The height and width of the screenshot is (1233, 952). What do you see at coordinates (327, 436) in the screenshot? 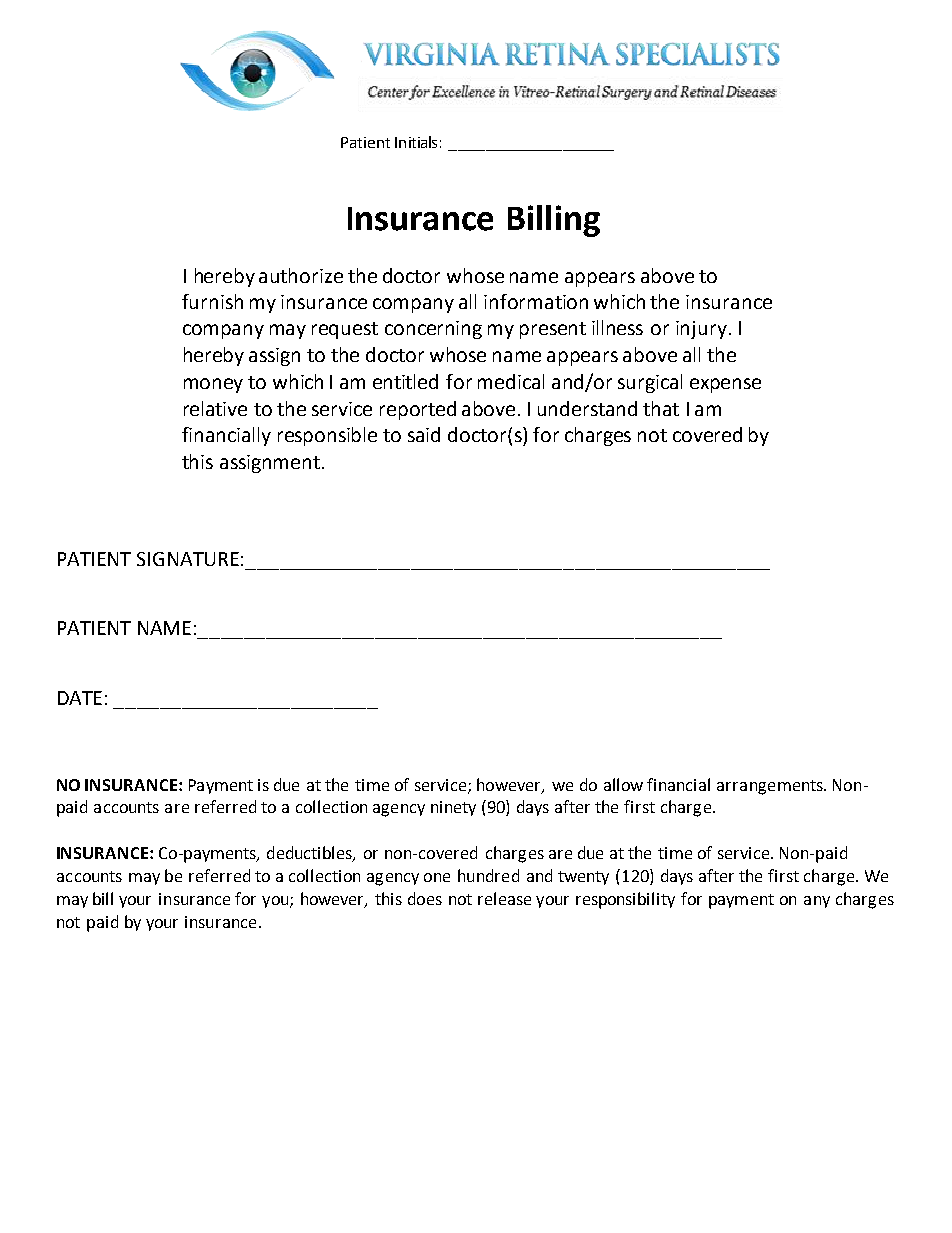
I see `responsible` at bounding box center [327, 436].
